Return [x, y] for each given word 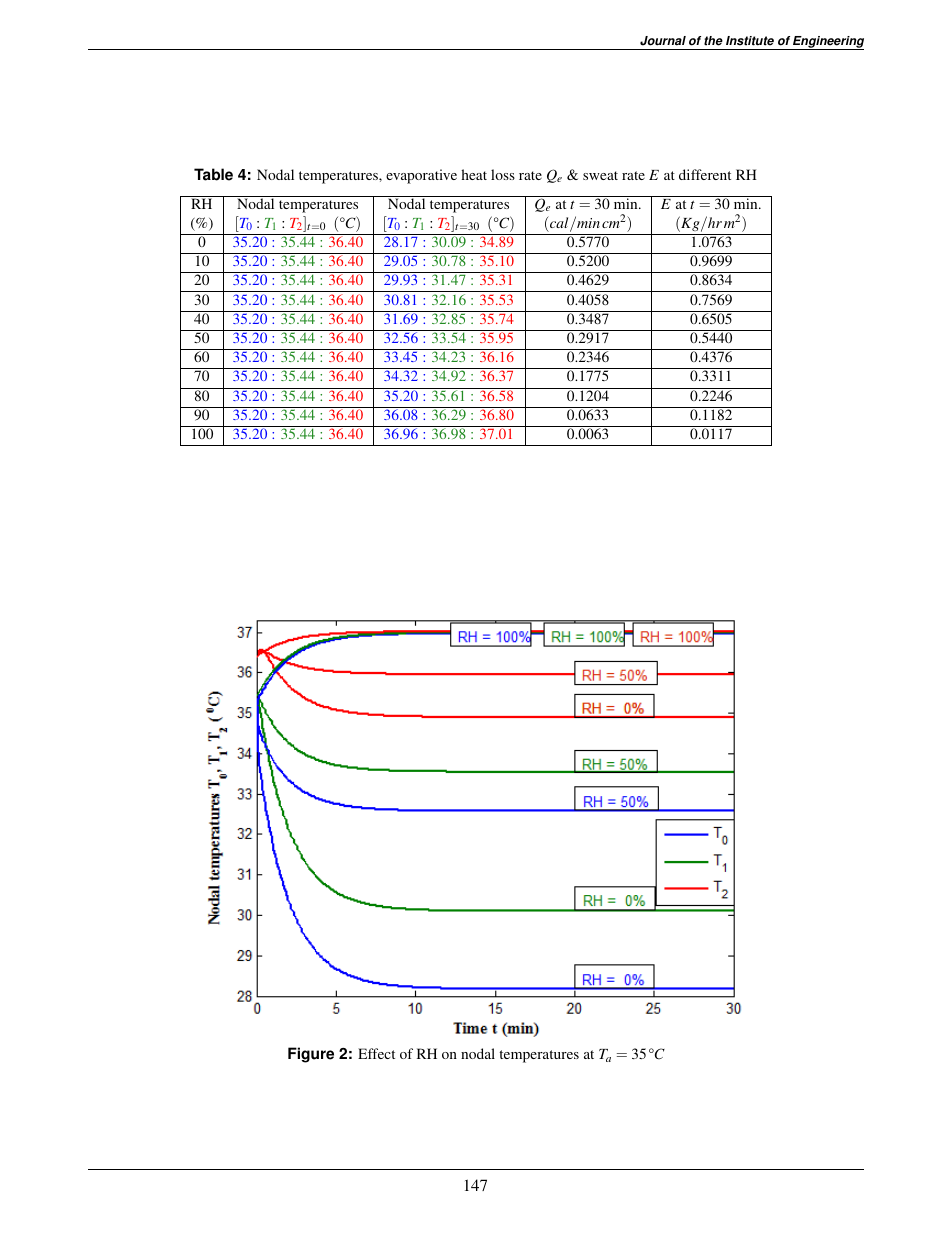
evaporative [421, 176]
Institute [750, 41]
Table [213, 174]
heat [474, 174]
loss [503, 174]
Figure [311, 1055]
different [705, 174]
